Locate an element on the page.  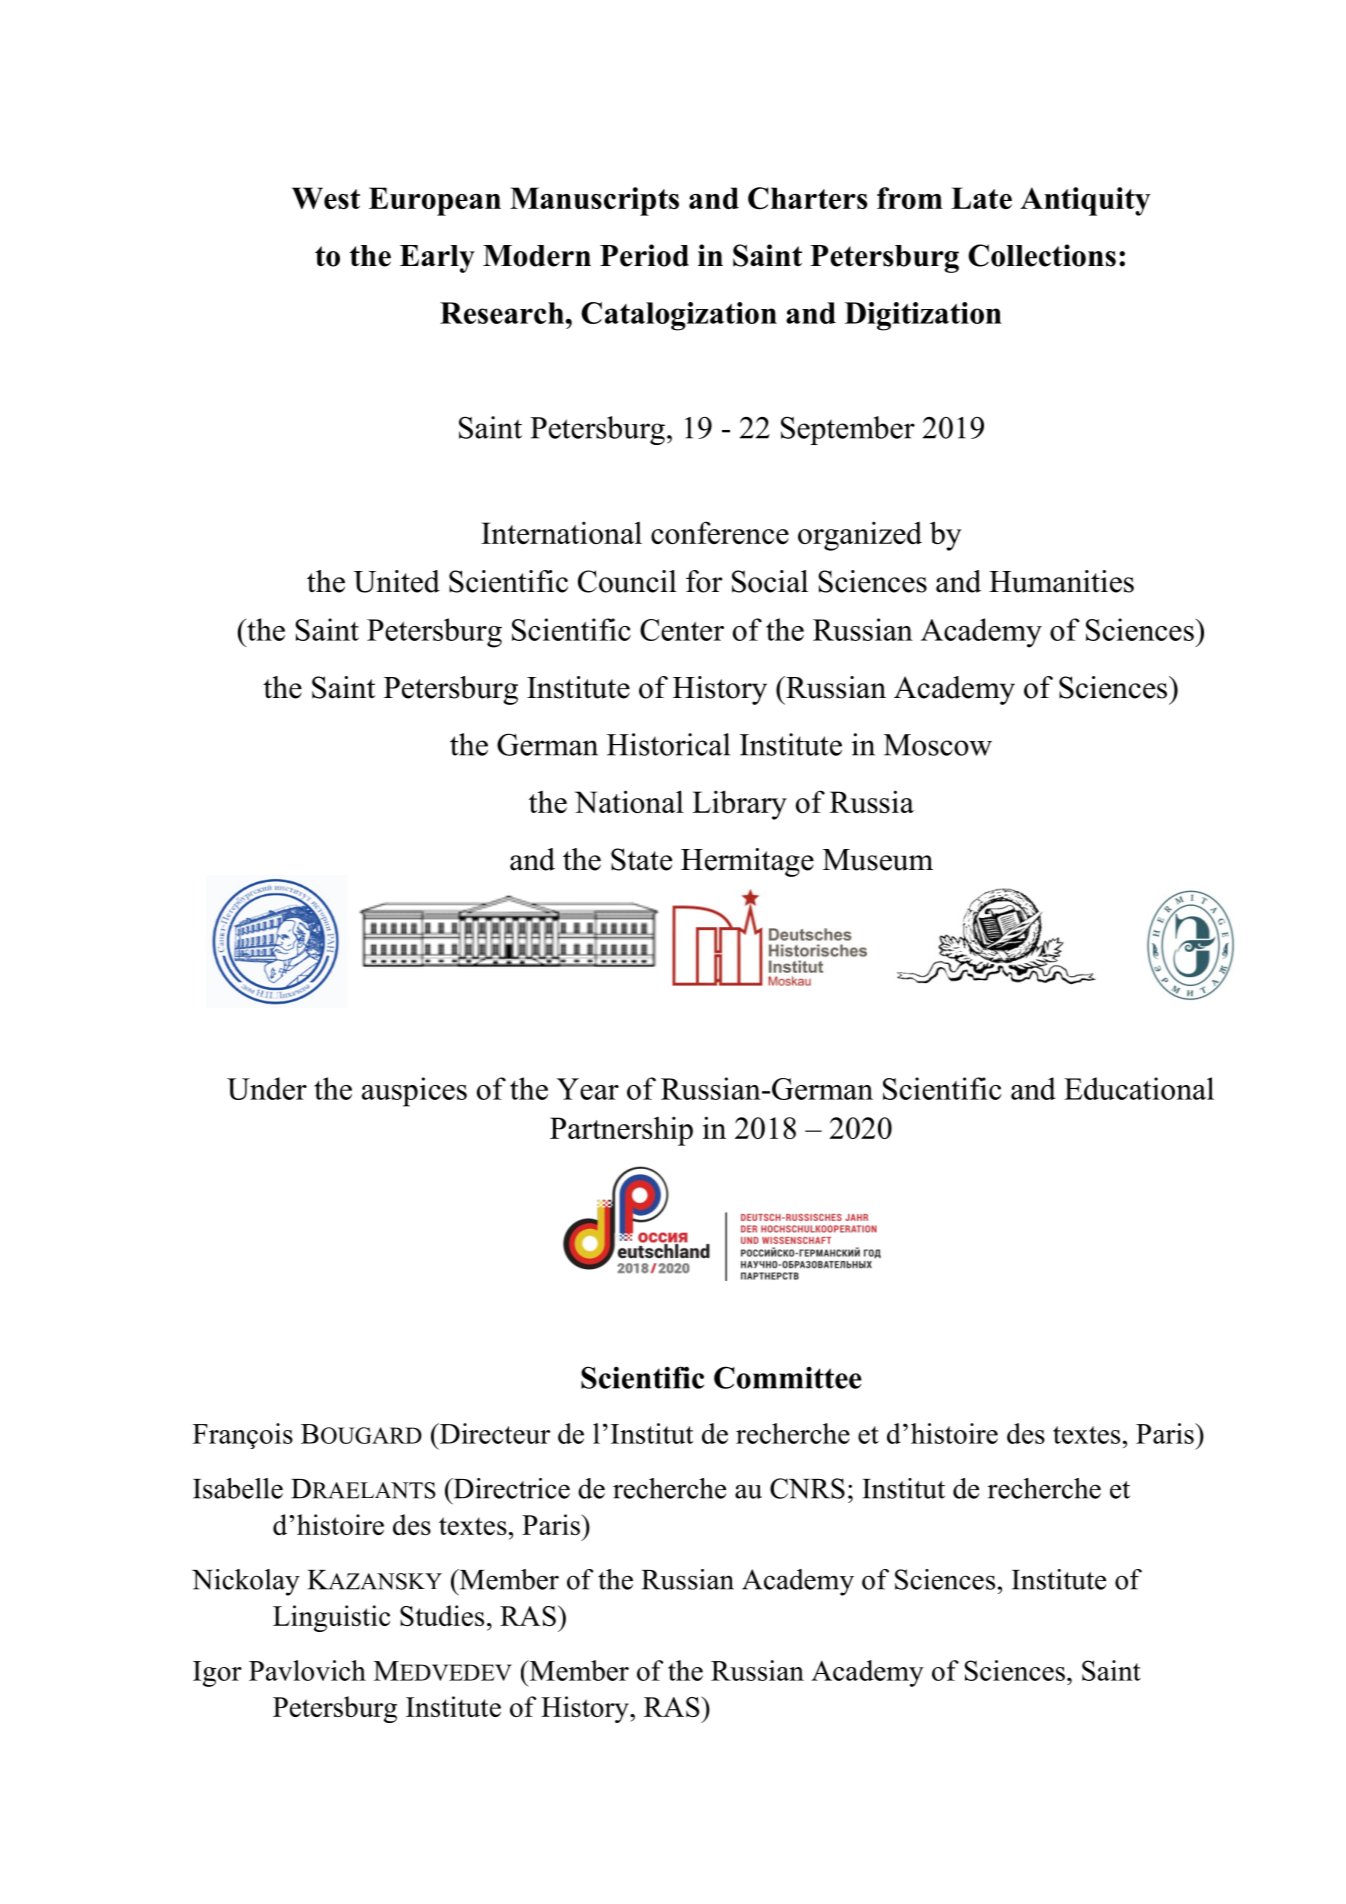
Partnership is located at coordinates (621, 1131).
